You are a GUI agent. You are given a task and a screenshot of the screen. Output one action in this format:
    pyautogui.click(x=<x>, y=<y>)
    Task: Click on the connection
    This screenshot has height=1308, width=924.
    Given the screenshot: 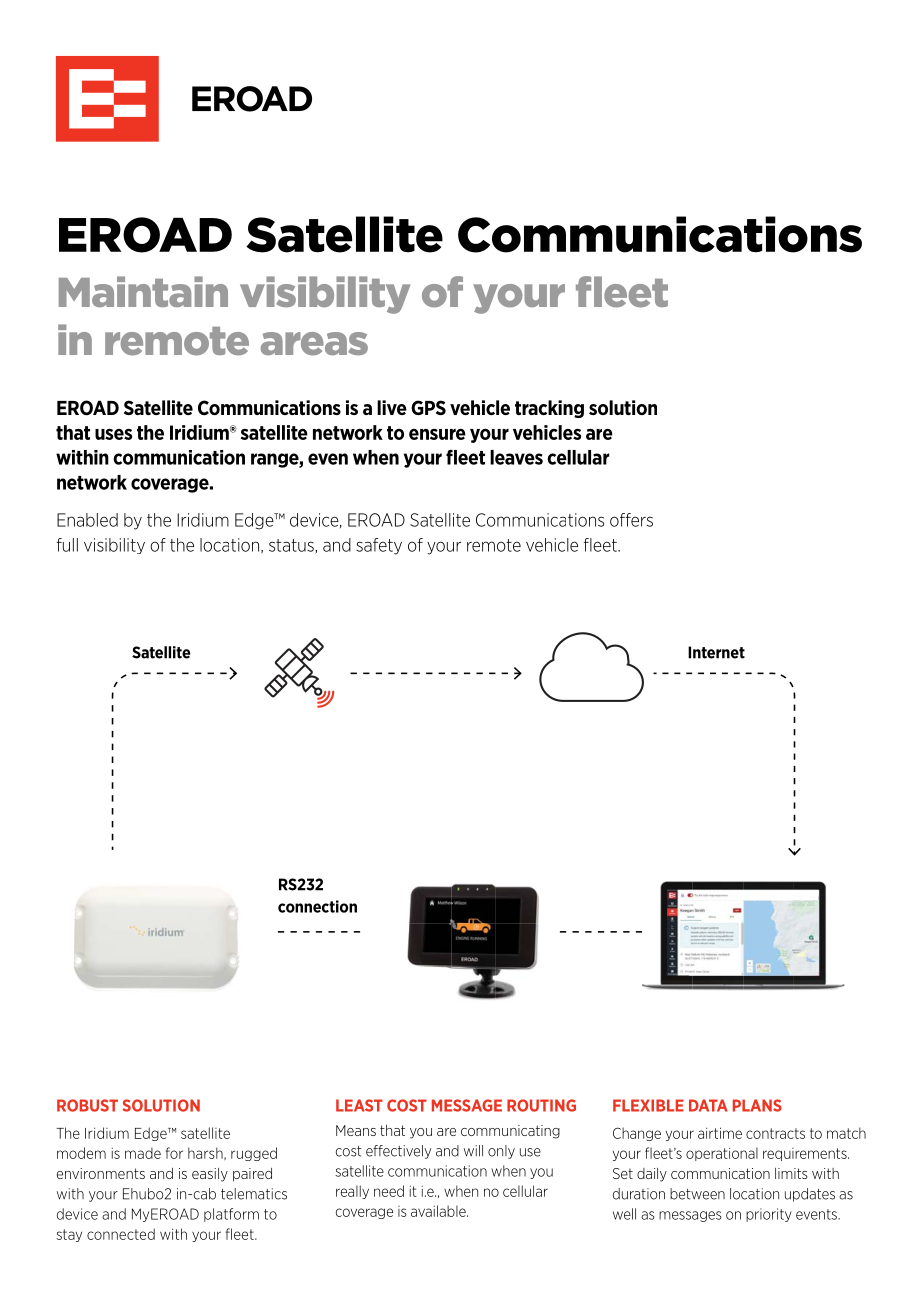 What is the action you would take?
    pyautogui.click(x=317, y=906)
